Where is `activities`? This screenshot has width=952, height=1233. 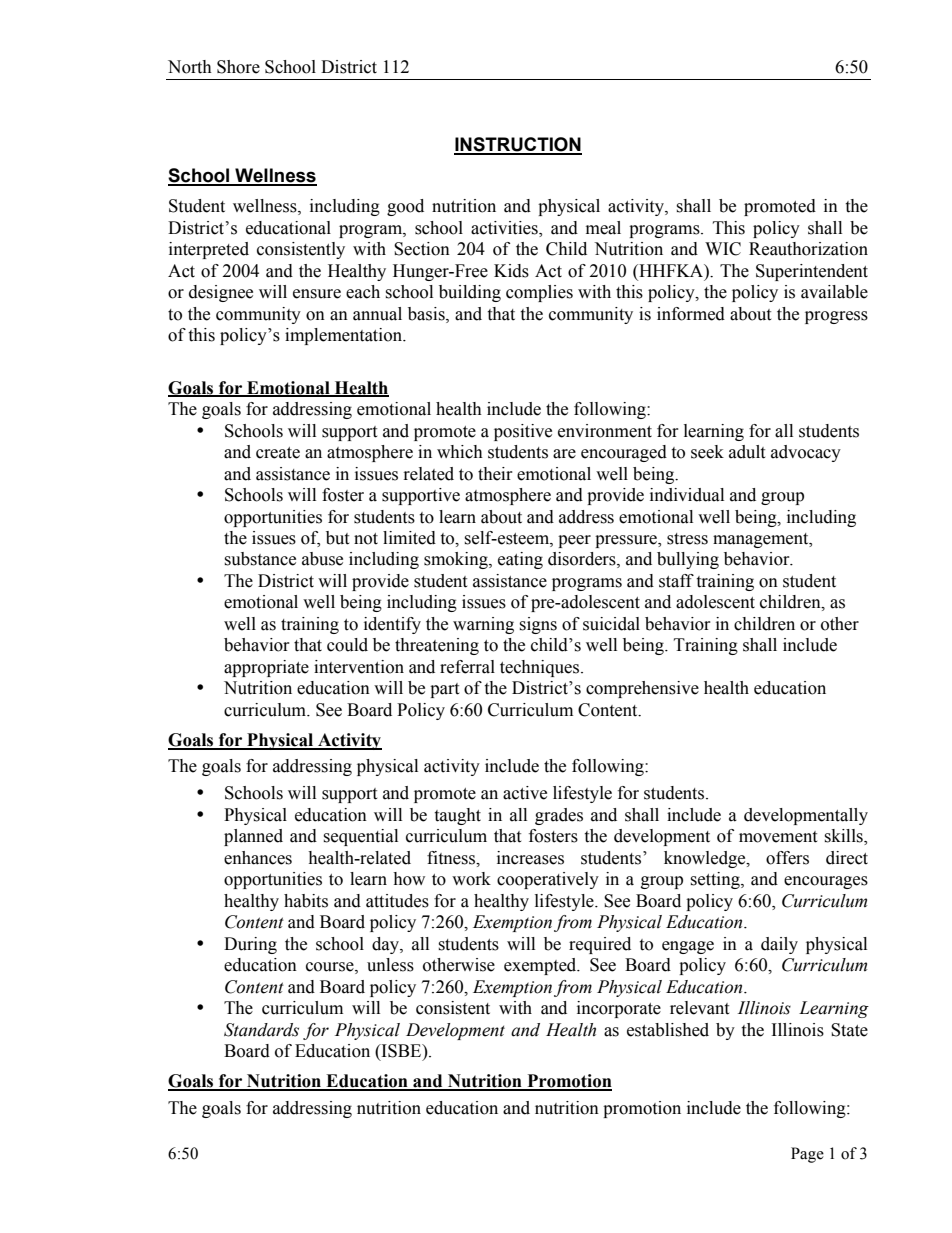 activities is located at coordinates (505, 229).
